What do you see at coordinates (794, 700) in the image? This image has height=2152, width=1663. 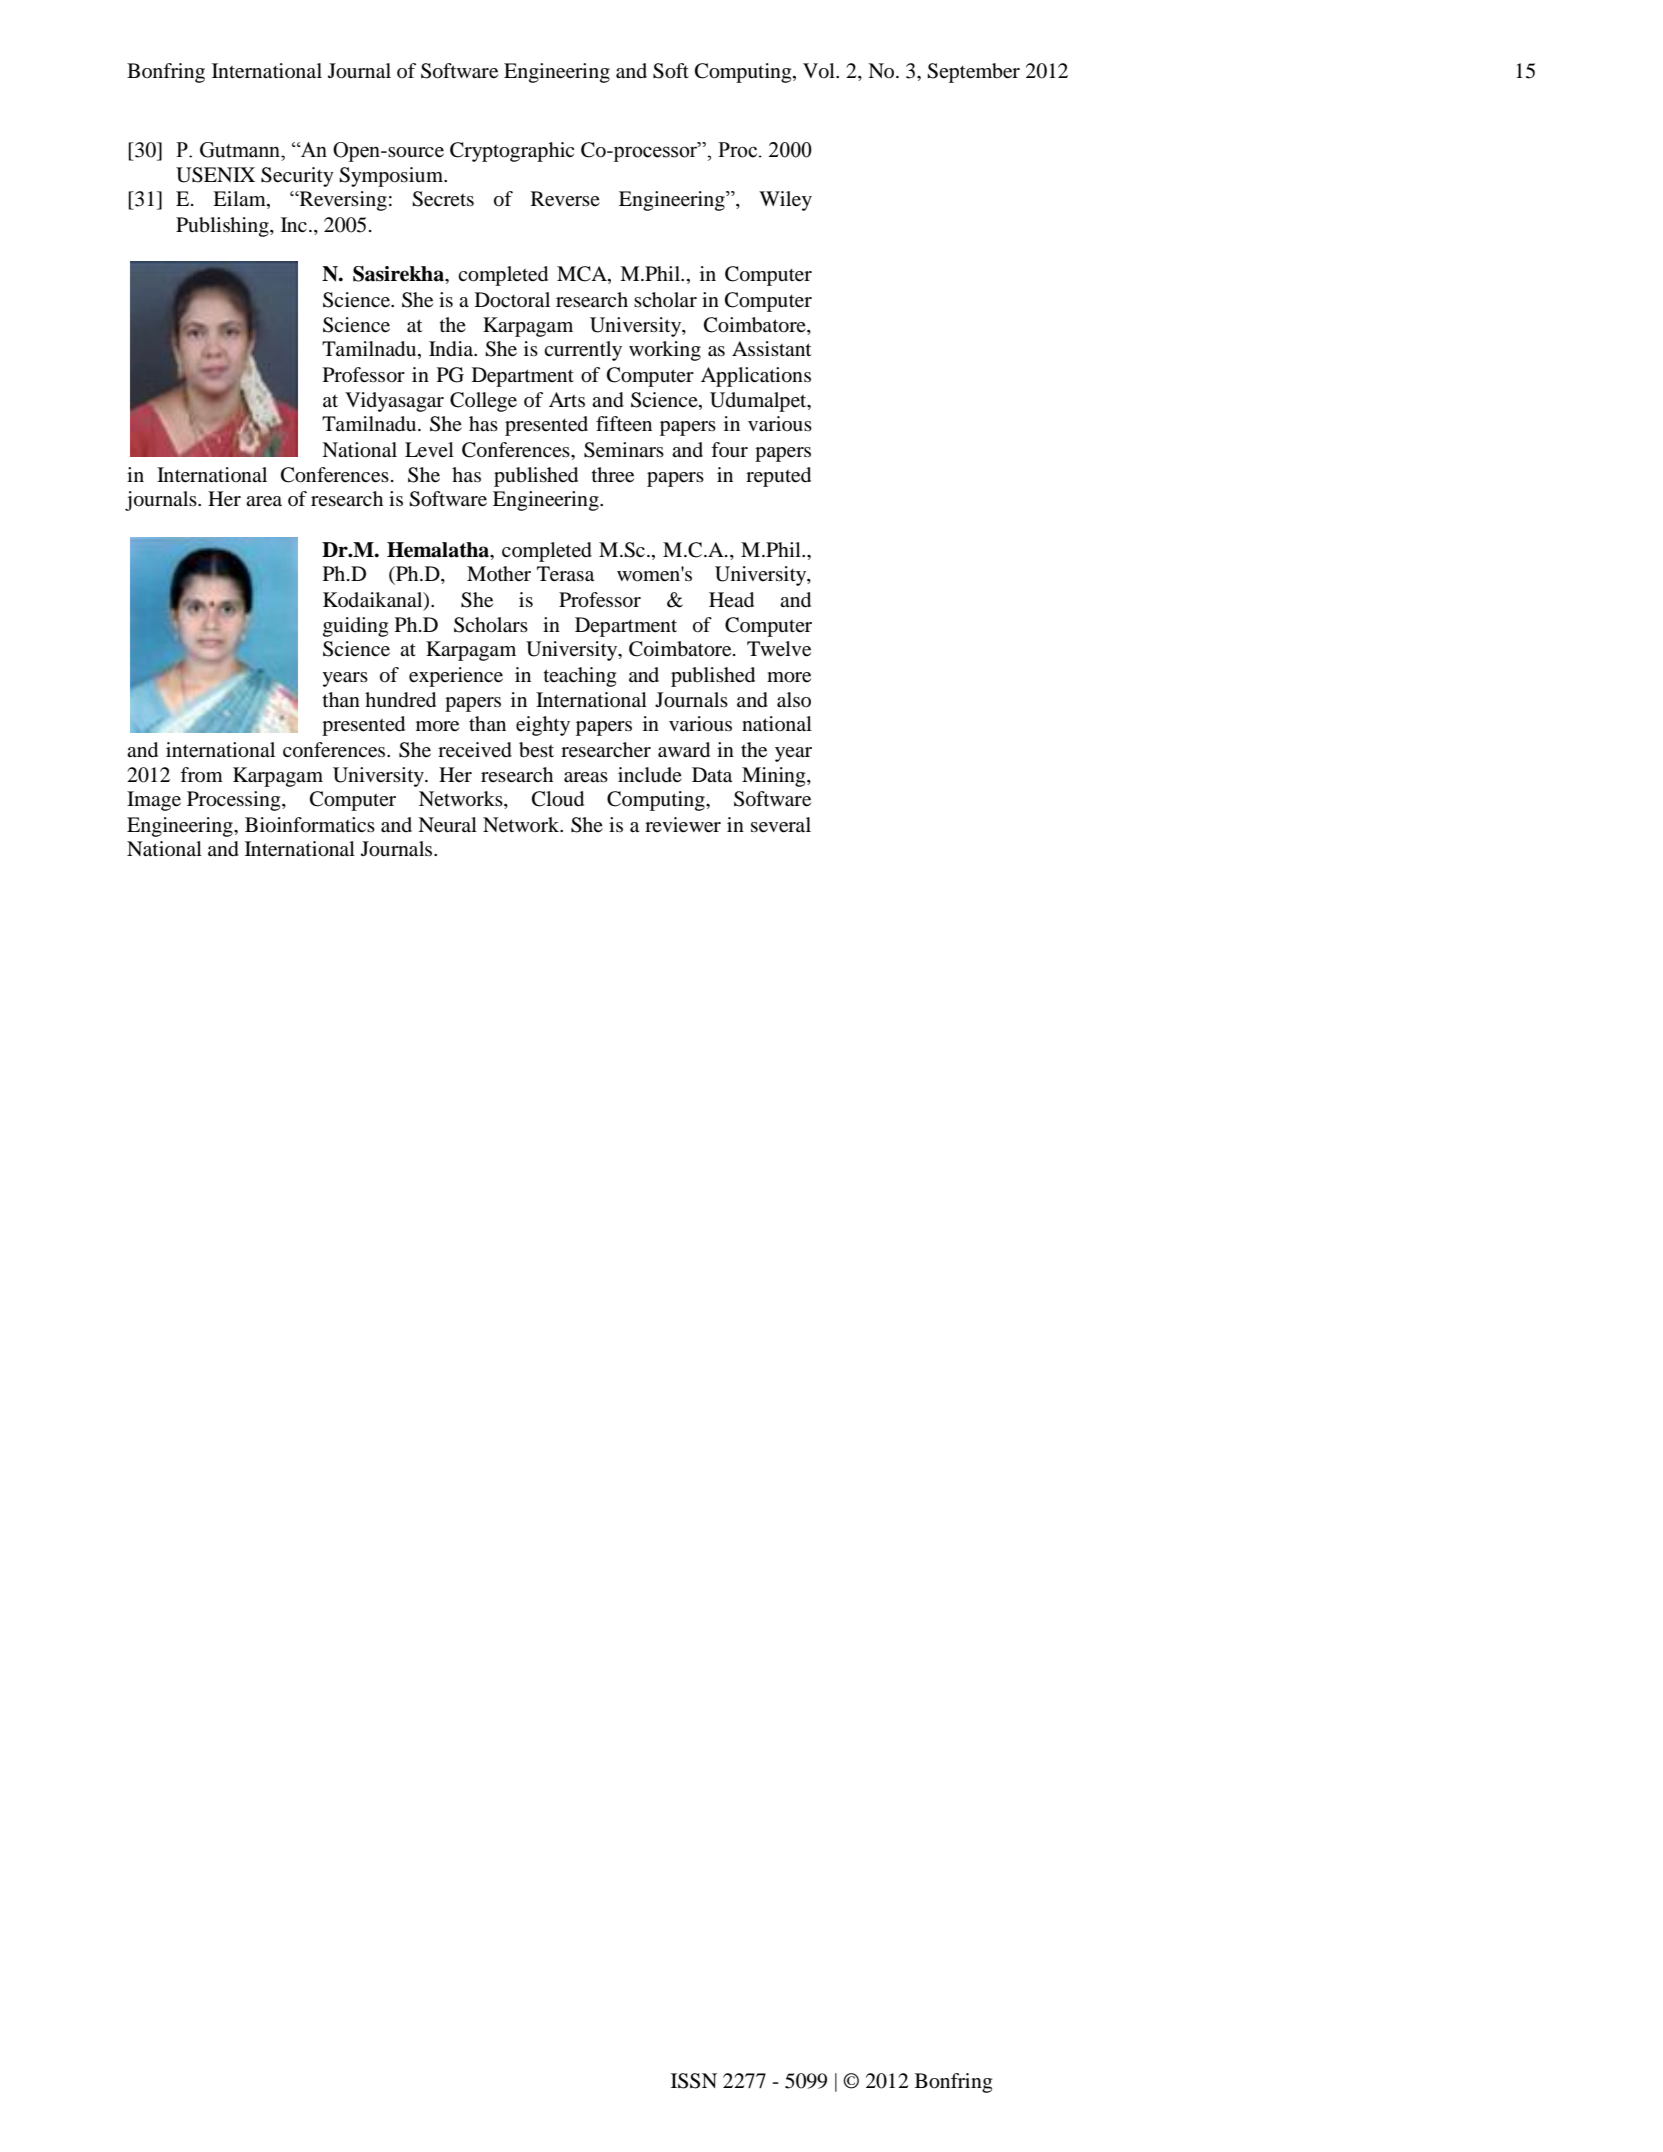 I see `also` at bounding box center [794, 700].
